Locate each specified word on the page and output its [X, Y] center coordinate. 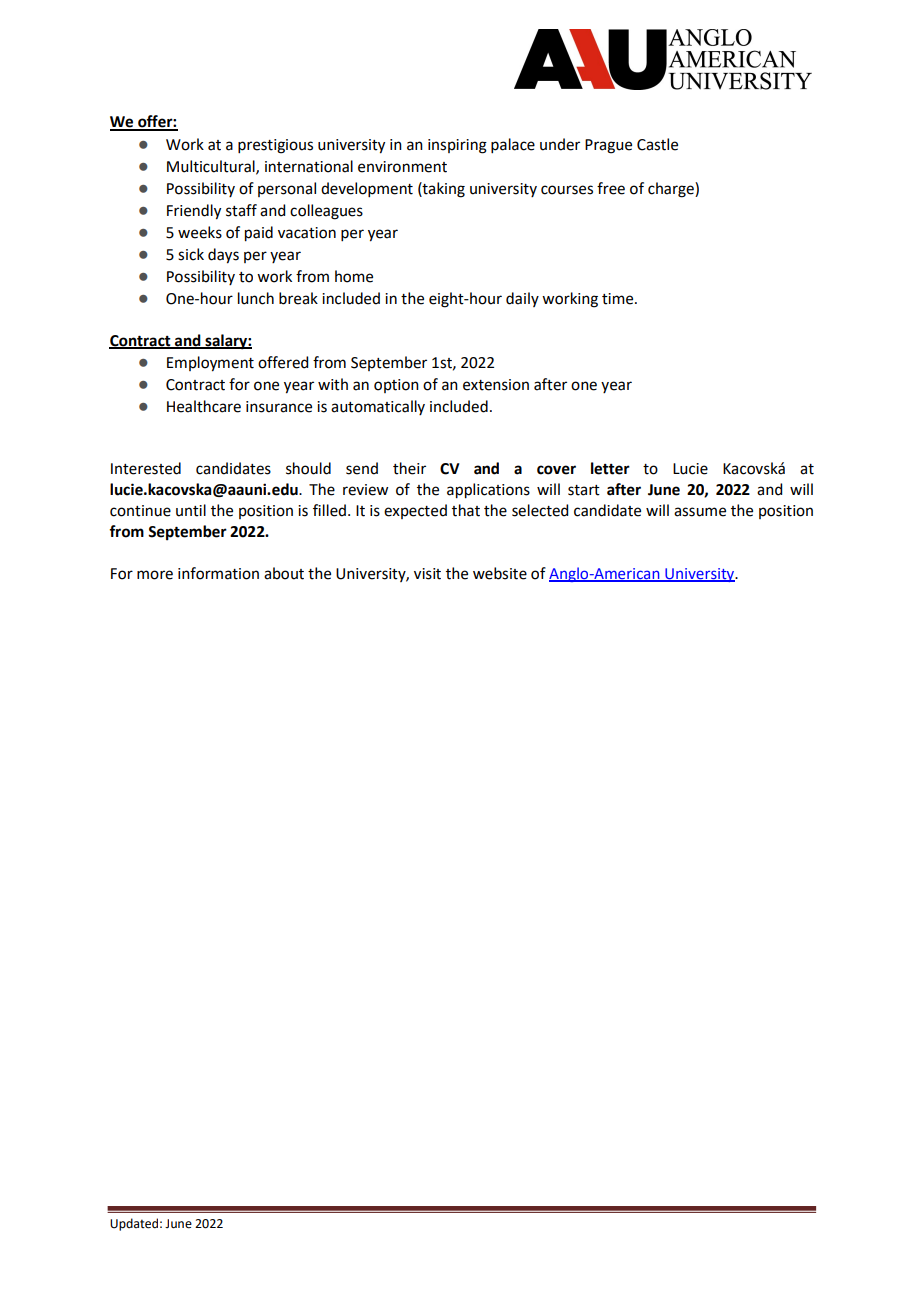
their [409, 468]
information [218, 573]
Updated [134, 1224]
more [155, 575]
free [611, 188]
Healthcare [204, 406]
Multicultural [212, 167]
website [500, 573]
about [284, 573]
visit [427, 574]
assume [700, 512]
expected [415, 511]
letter [610, 468]
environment [402, 167]
